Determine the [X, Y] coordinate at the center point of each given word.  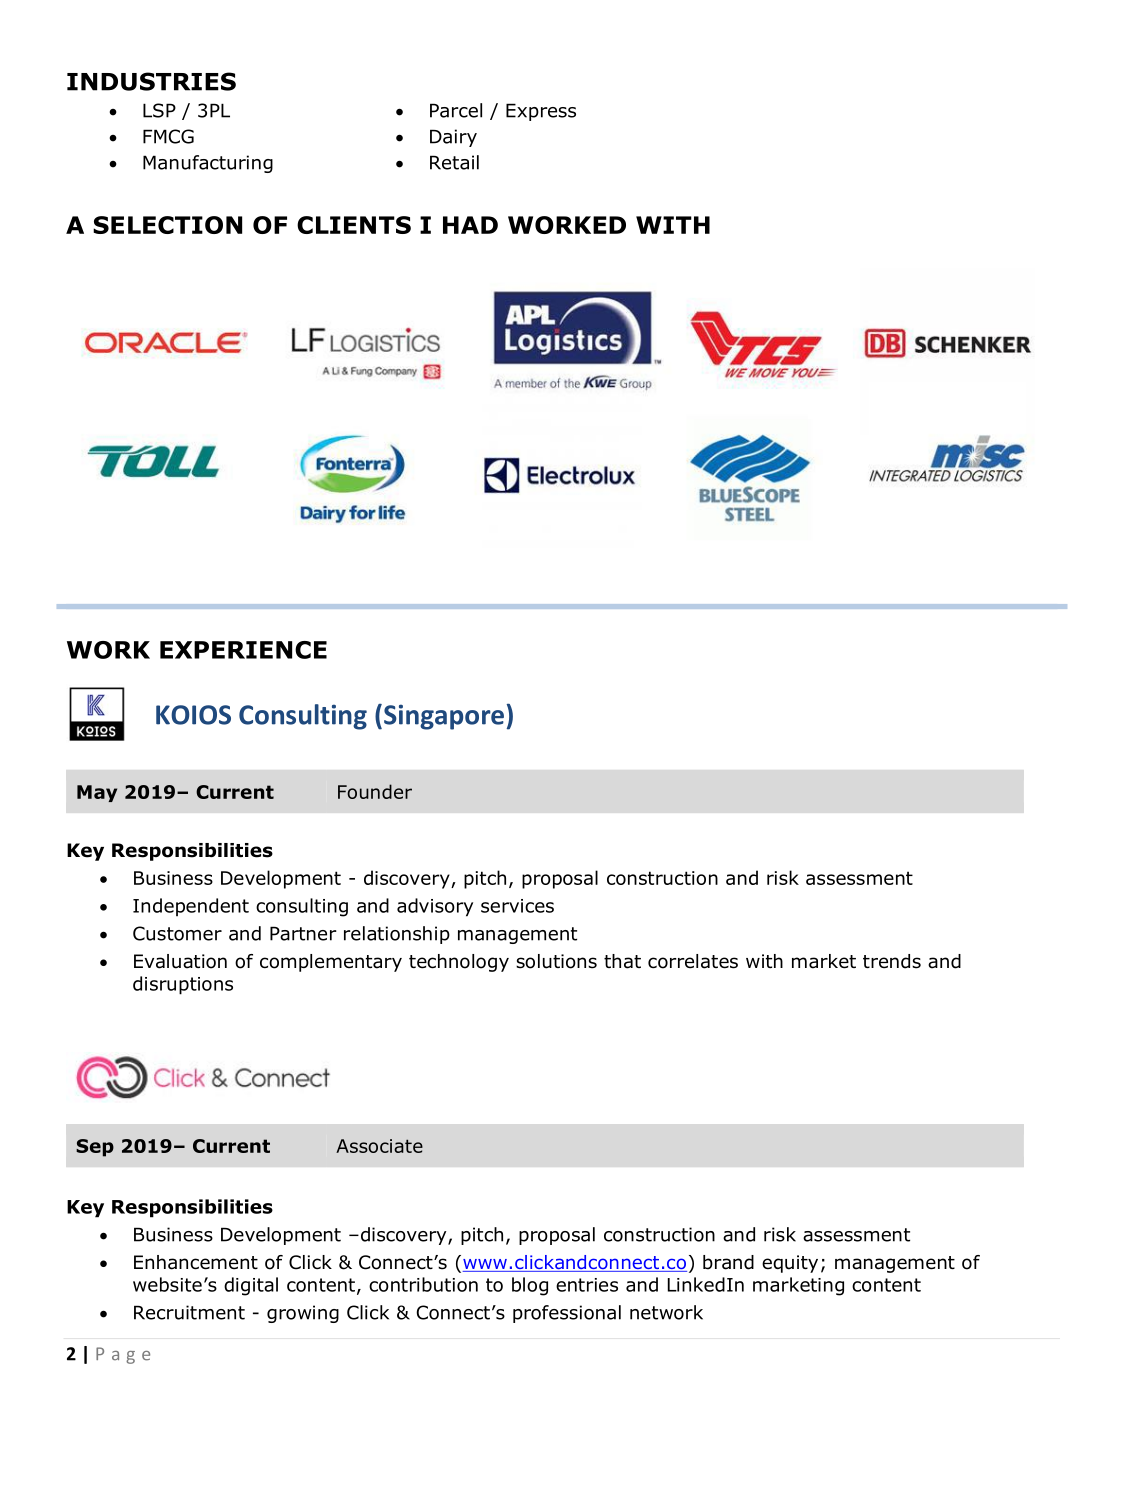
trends [892, 961]
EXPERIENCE [243, 650]
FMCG [168, 136]
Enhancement [196, 1262]
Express [541, 112]
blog [530, 1286]
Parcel [456, 110]
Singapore [444, 717]
